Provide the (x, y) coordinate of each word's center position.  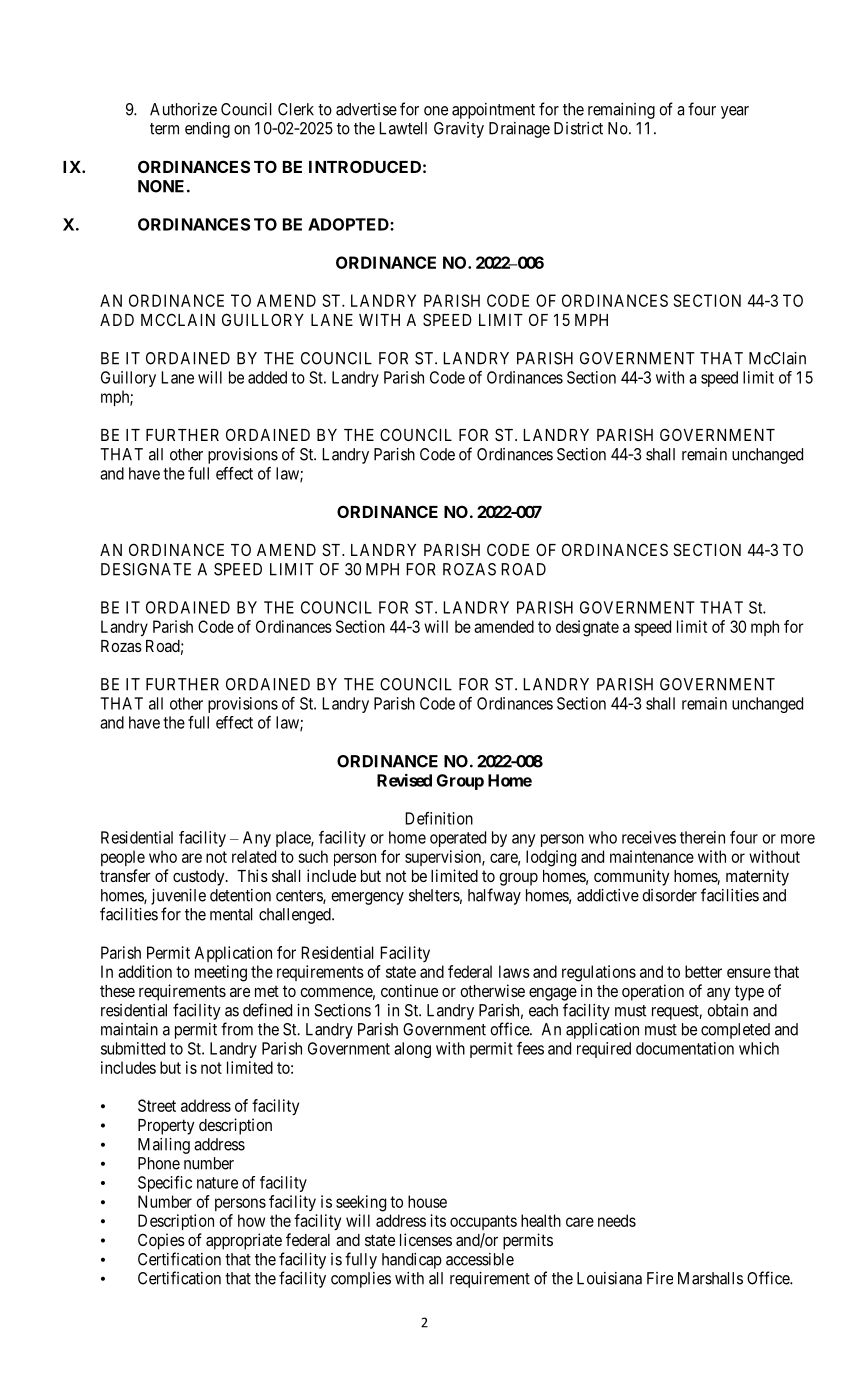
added (267, 377)
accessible (480, 1259)
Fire (660, 1278)
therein (702, 837)
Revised (404, 780)
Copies (161, 1241)
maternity (757, 877)
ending (207, 130)
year (735, 112)
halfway (494, 896)
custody (200, 878)
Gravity (459, 130)
